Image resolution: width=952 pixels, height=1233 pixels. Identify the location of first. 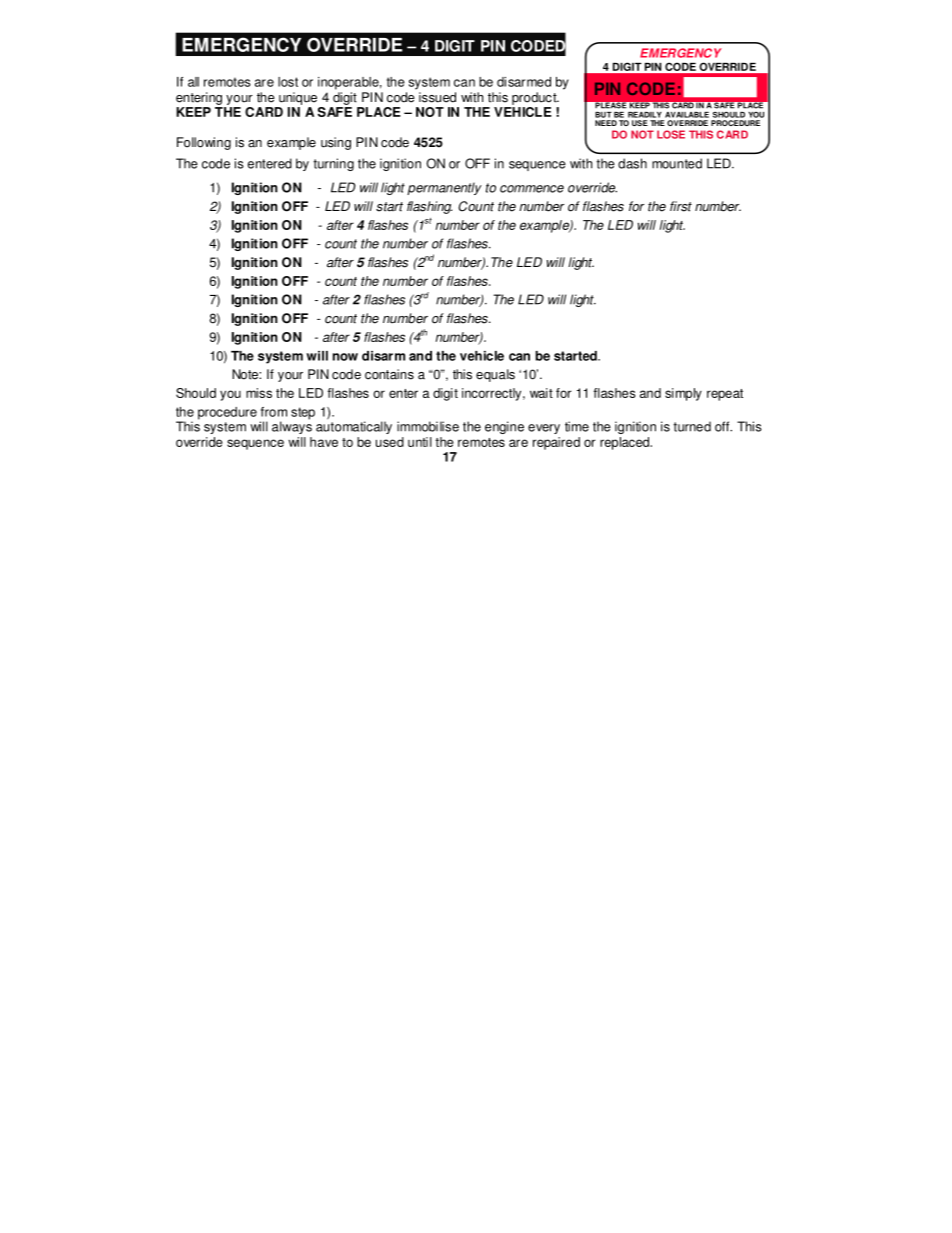
(681, 206).
